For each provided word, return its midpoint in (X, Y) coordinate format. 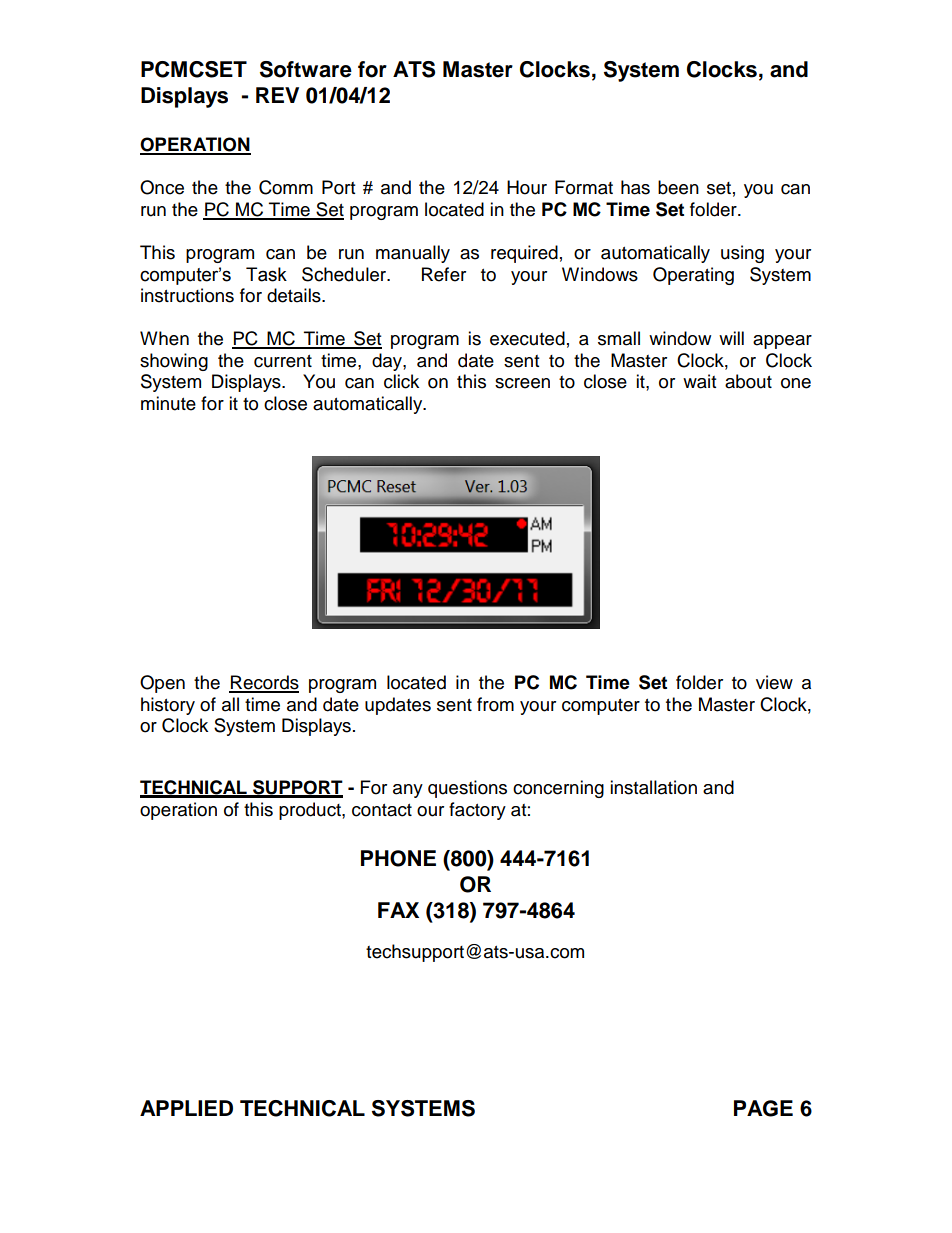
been (678, 187)
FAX (398, 910)
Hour (527, 187)
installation (653, 787)
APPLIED (186, 1108)
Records (264, 683)
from (495, 704)
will (731, 338)
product (311, 811)
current (283, 361)
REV (277, 95)
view (774, 682)
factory (477, 811)
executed (527, 338)
